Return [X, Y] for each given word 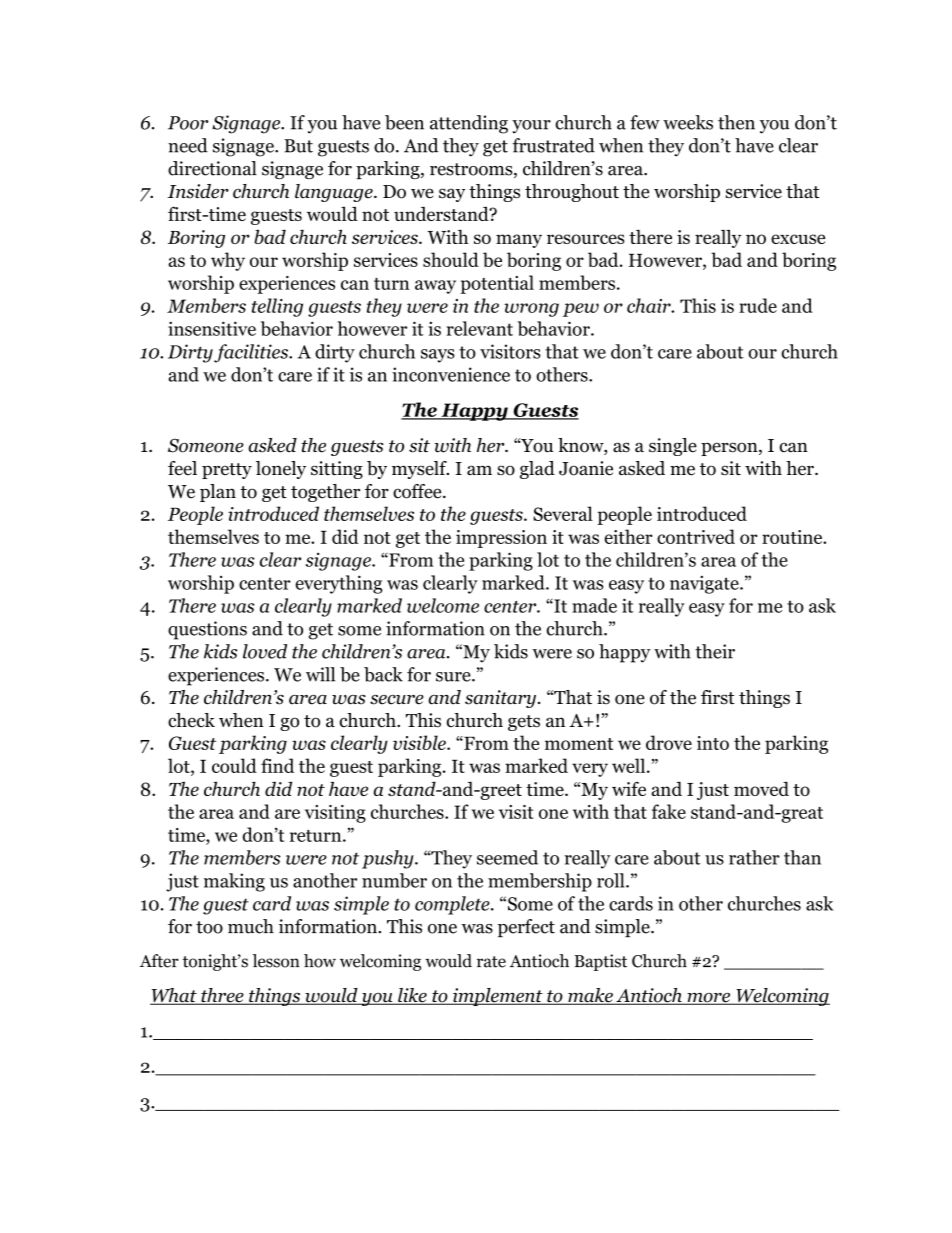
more [709, 999]
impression [501, 539]
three [222, 996]
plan [218, 493]
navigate [705, 584]
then [736, 122]
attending [469, 124]
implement [498, 997]
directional [212, 168]
